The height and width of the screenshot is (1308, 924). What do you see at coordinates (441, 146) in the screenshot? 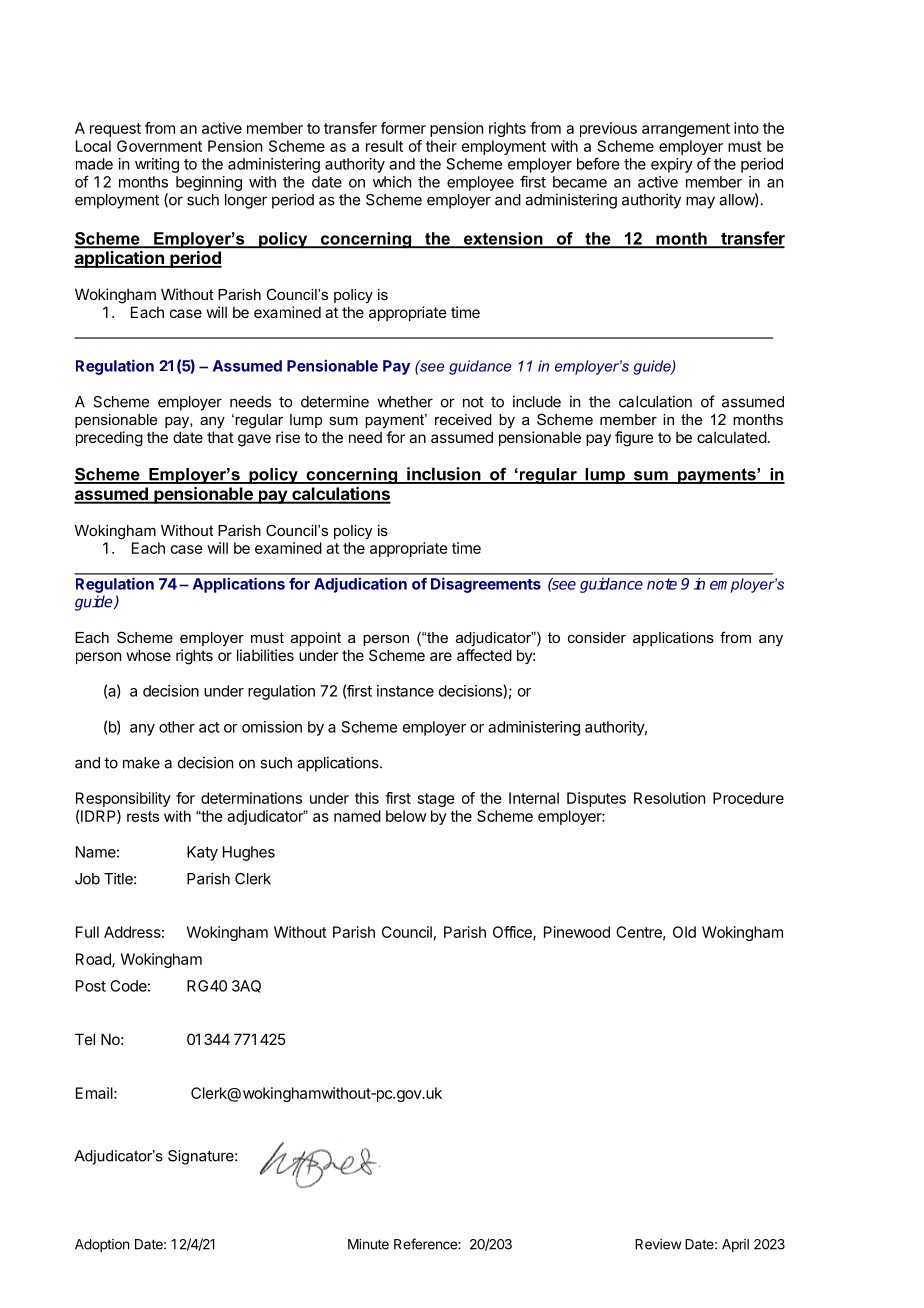
I see `their` at bounding box center [441, 146].
